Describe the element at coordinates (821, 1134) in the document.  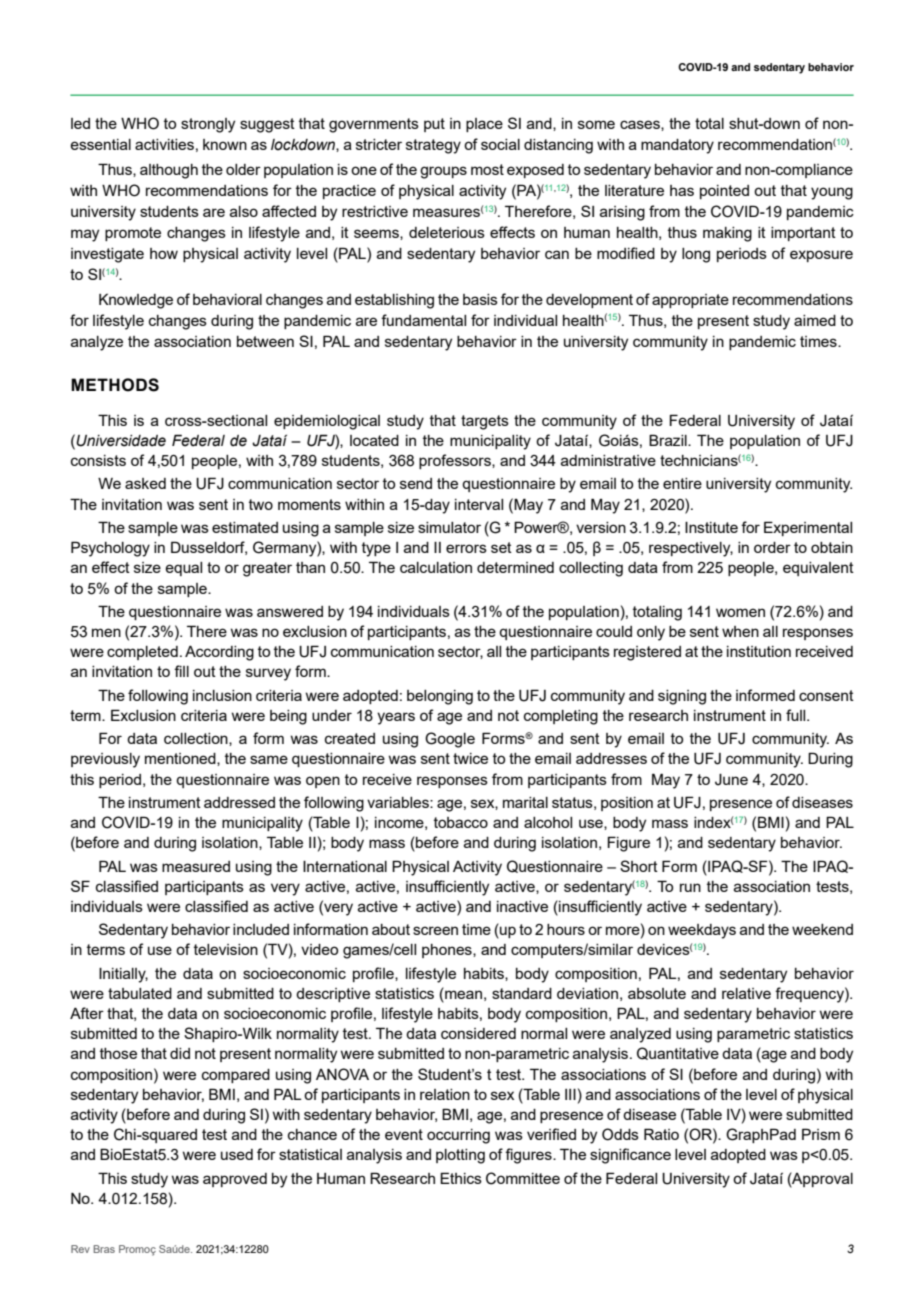
I see `Prism` at that location.
